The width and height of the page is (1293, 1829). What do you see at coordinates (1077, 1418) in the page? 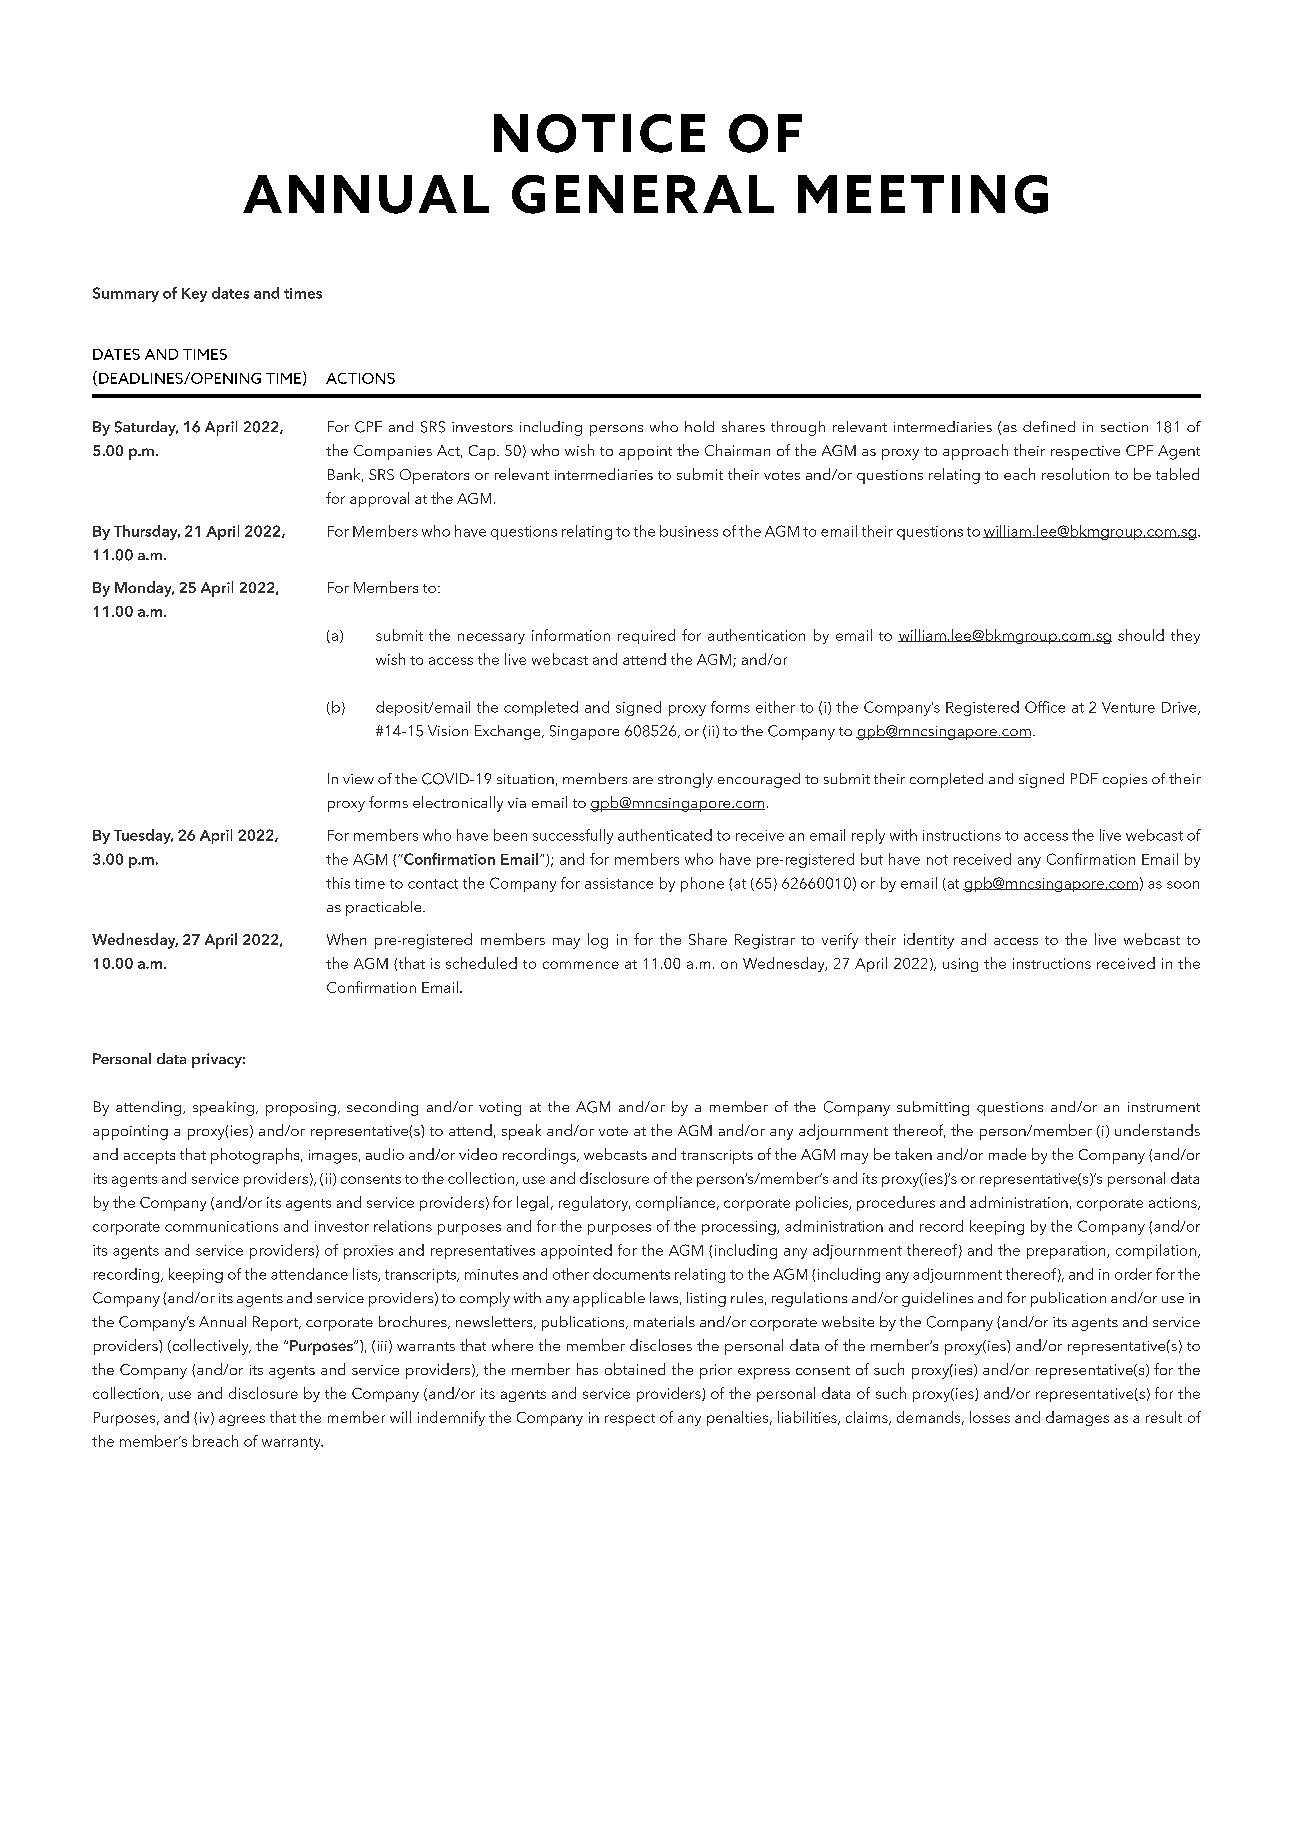
I see `damages` at bounding box center [1077, 1418].
